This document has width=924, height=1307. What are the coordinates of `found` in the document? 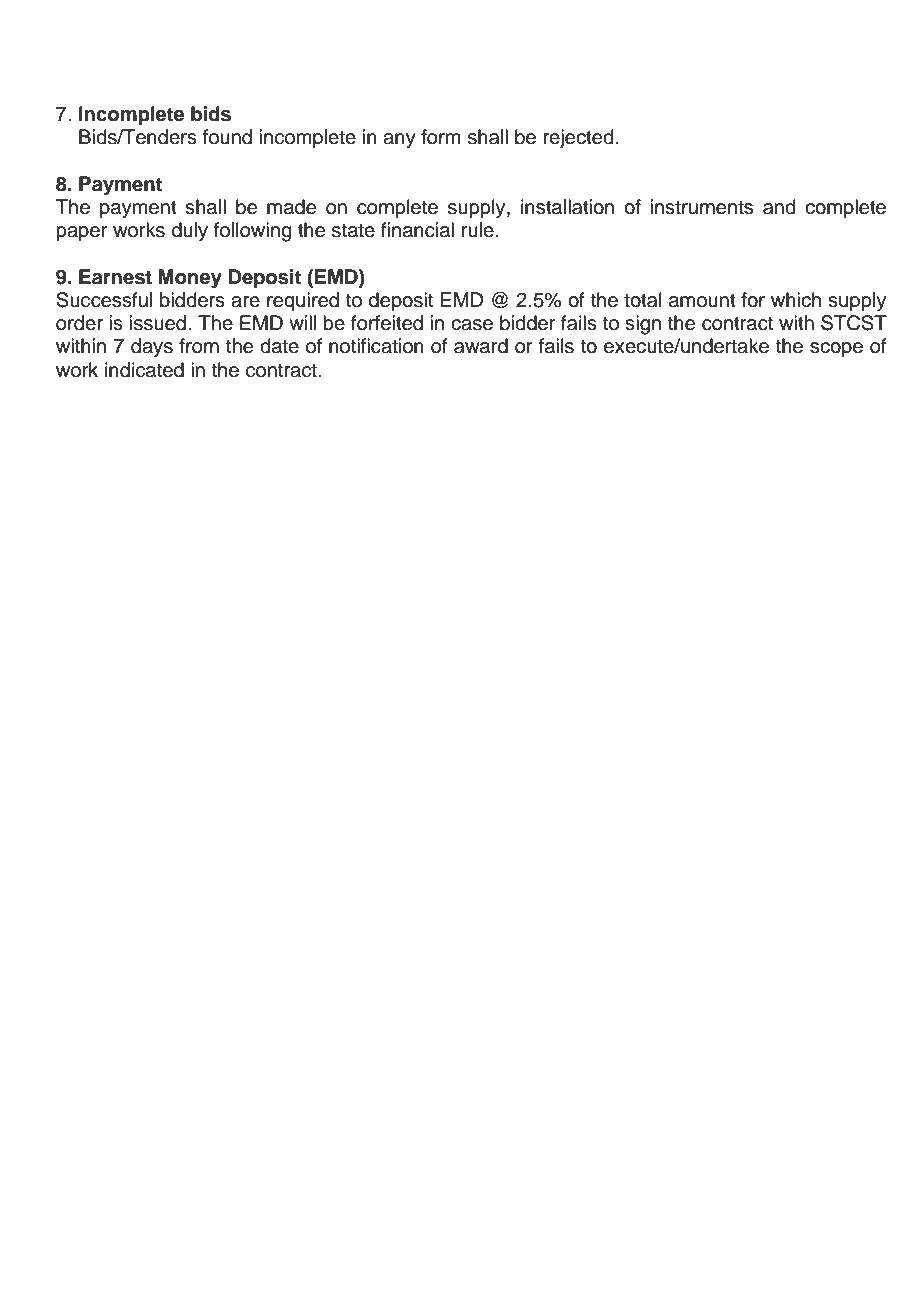 It's located at (227, 137).
